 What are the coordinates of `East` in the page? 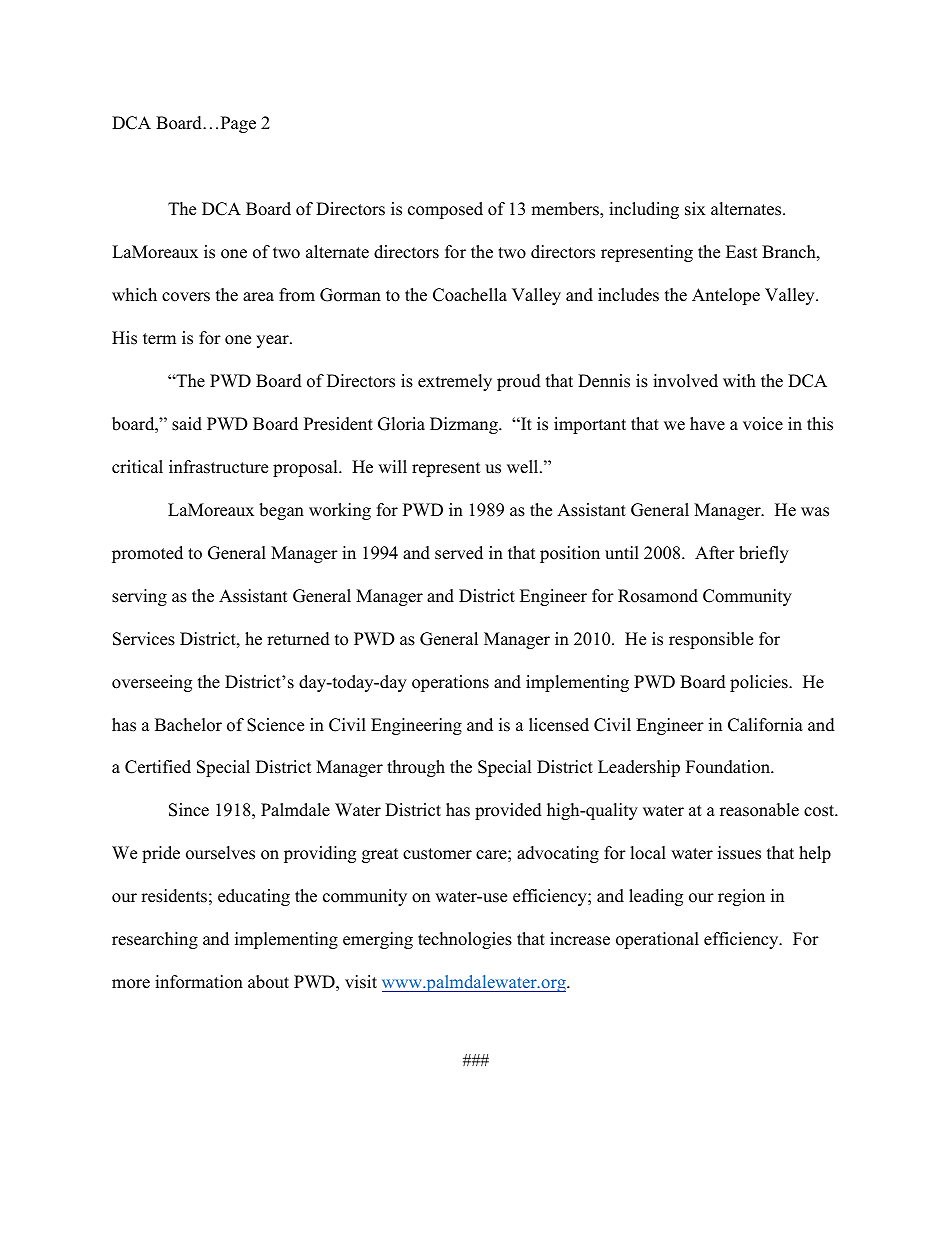 It's located at (742, 252).
